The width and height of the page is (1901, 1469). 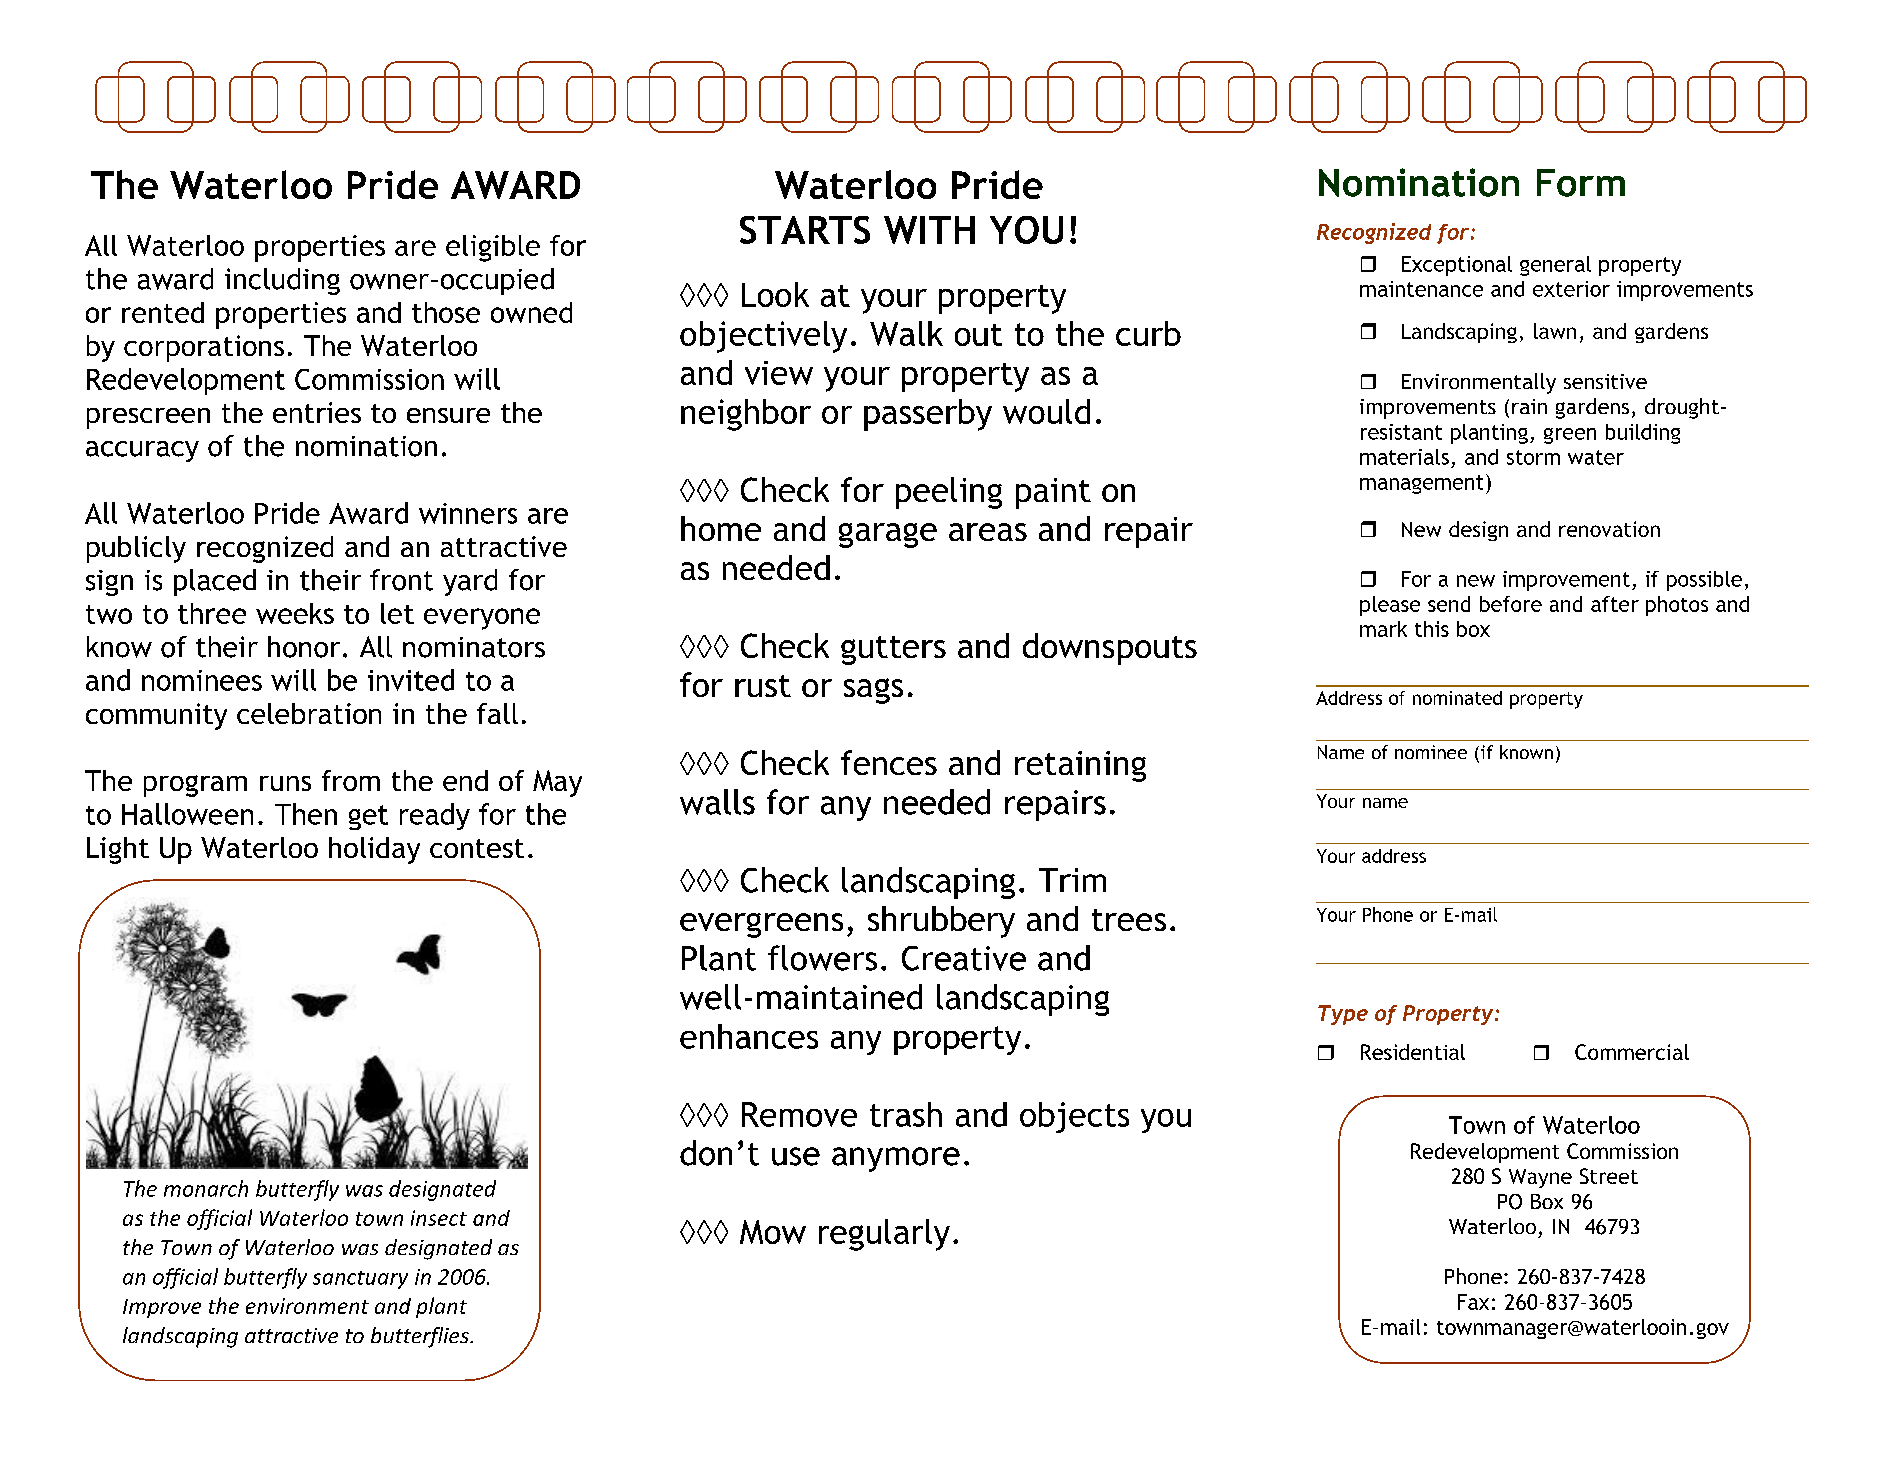 I want to click on including, so click(x=282, y=281).
